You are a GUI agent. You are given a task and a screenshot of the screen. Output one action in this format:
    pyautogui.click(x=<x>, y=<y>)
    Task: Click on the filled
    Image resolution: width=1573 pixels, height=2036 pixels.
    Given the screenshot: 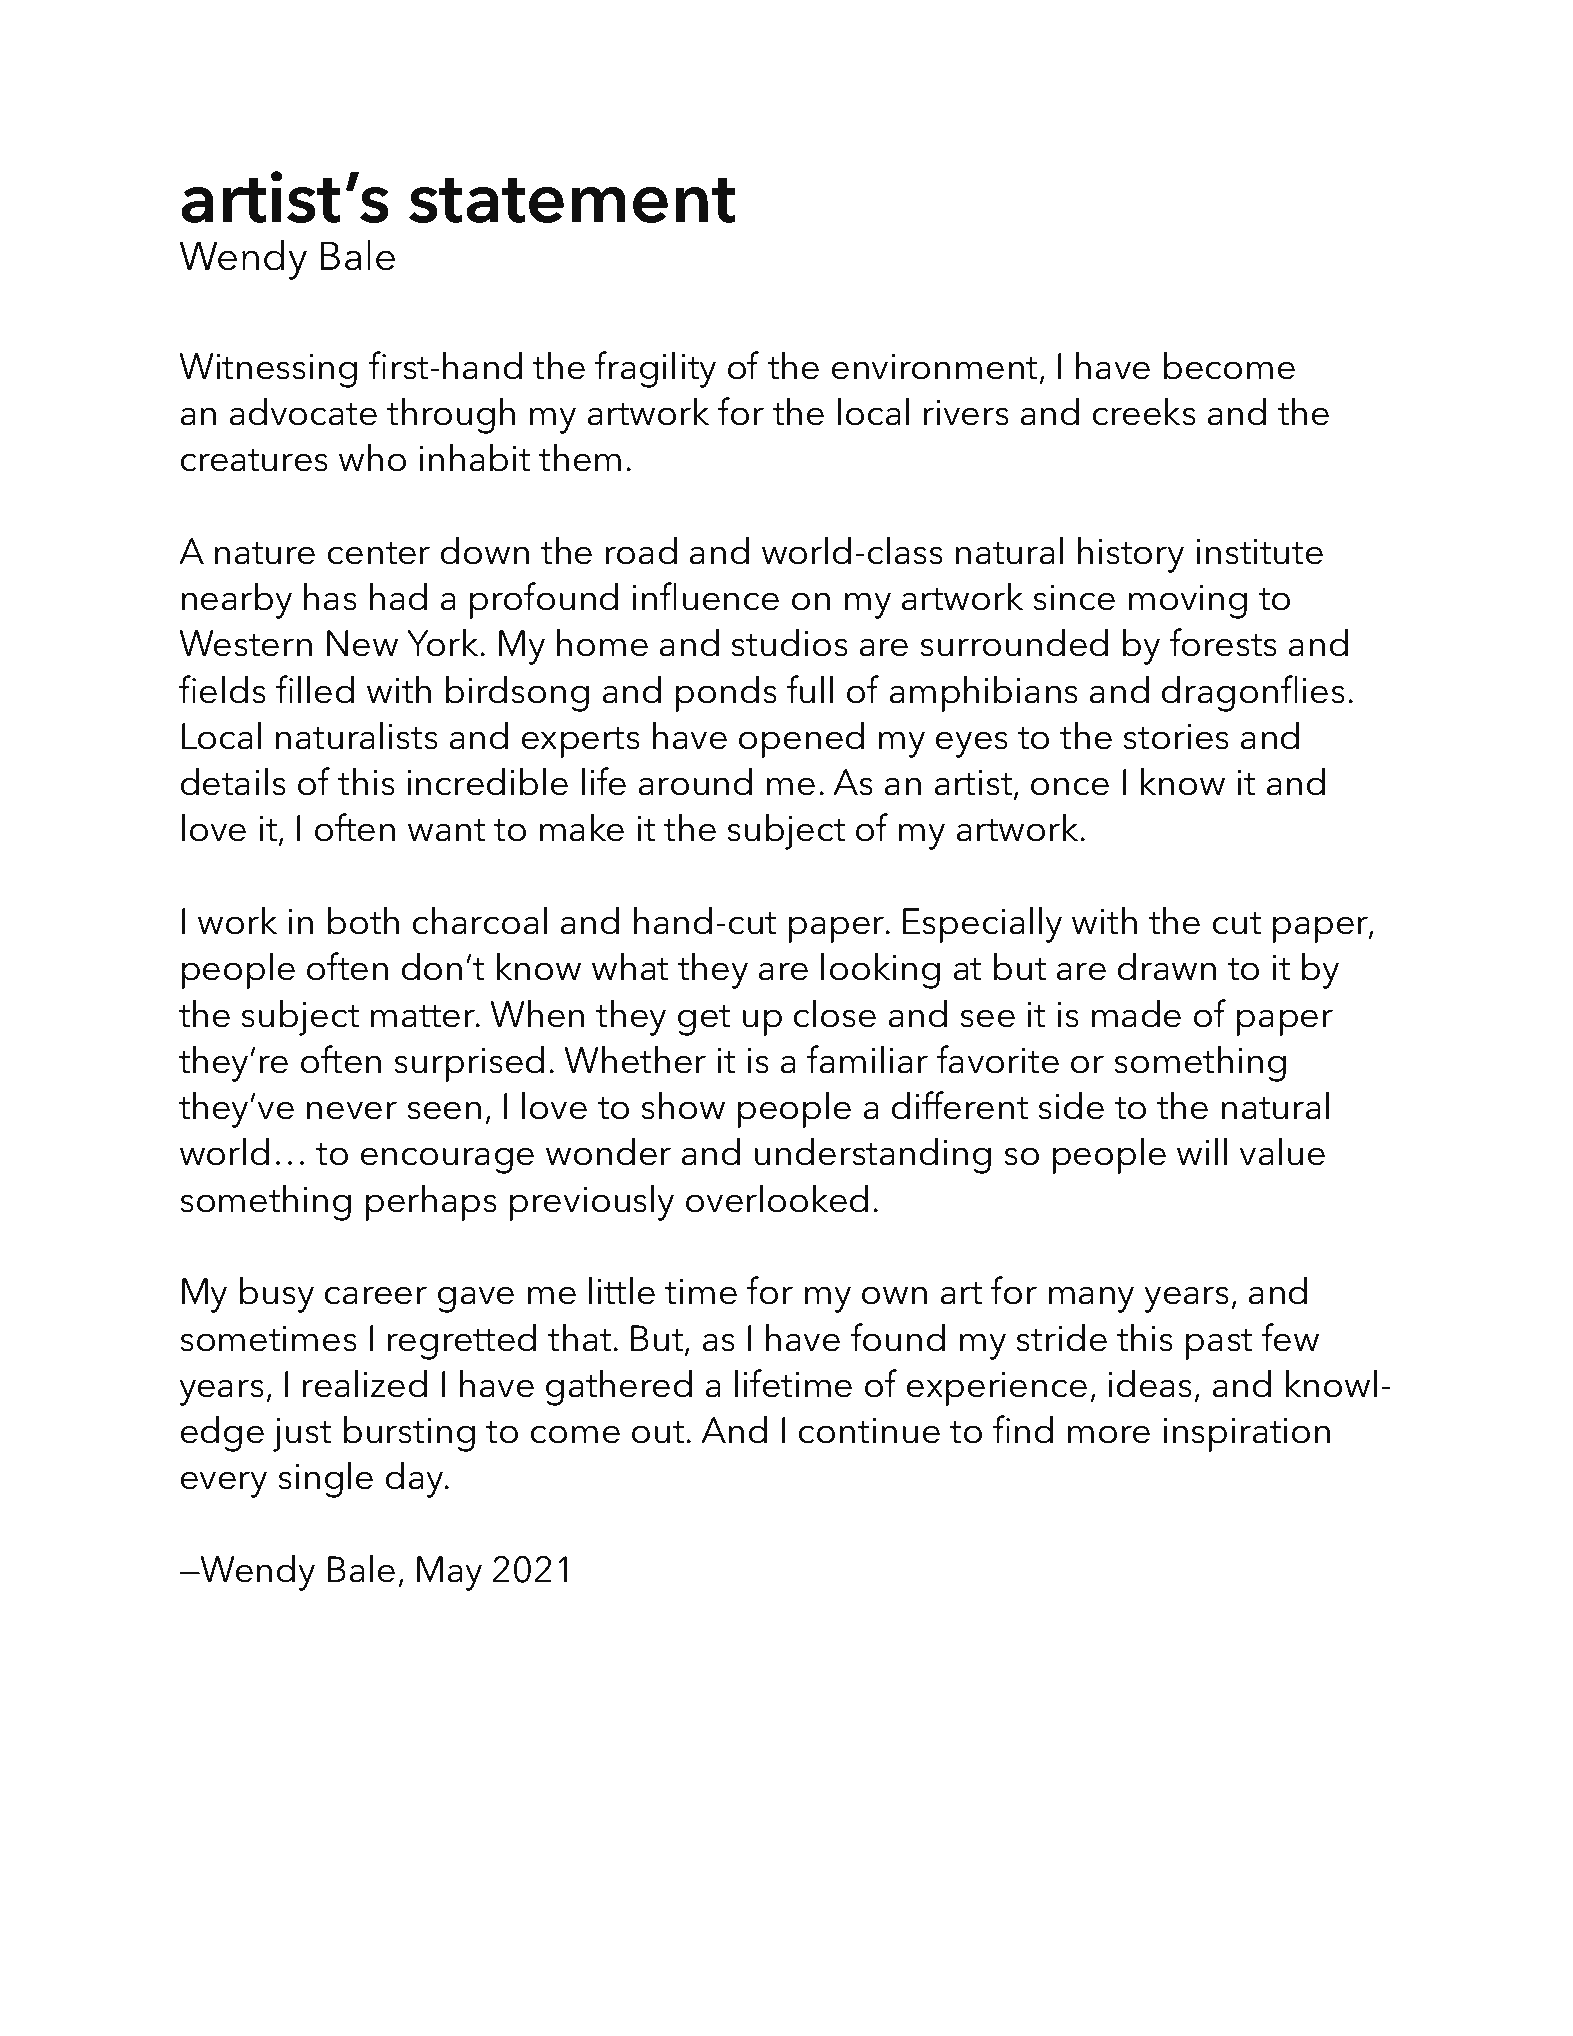 What is the action you would take?
    pyautogui.click(x=315, y=689)
